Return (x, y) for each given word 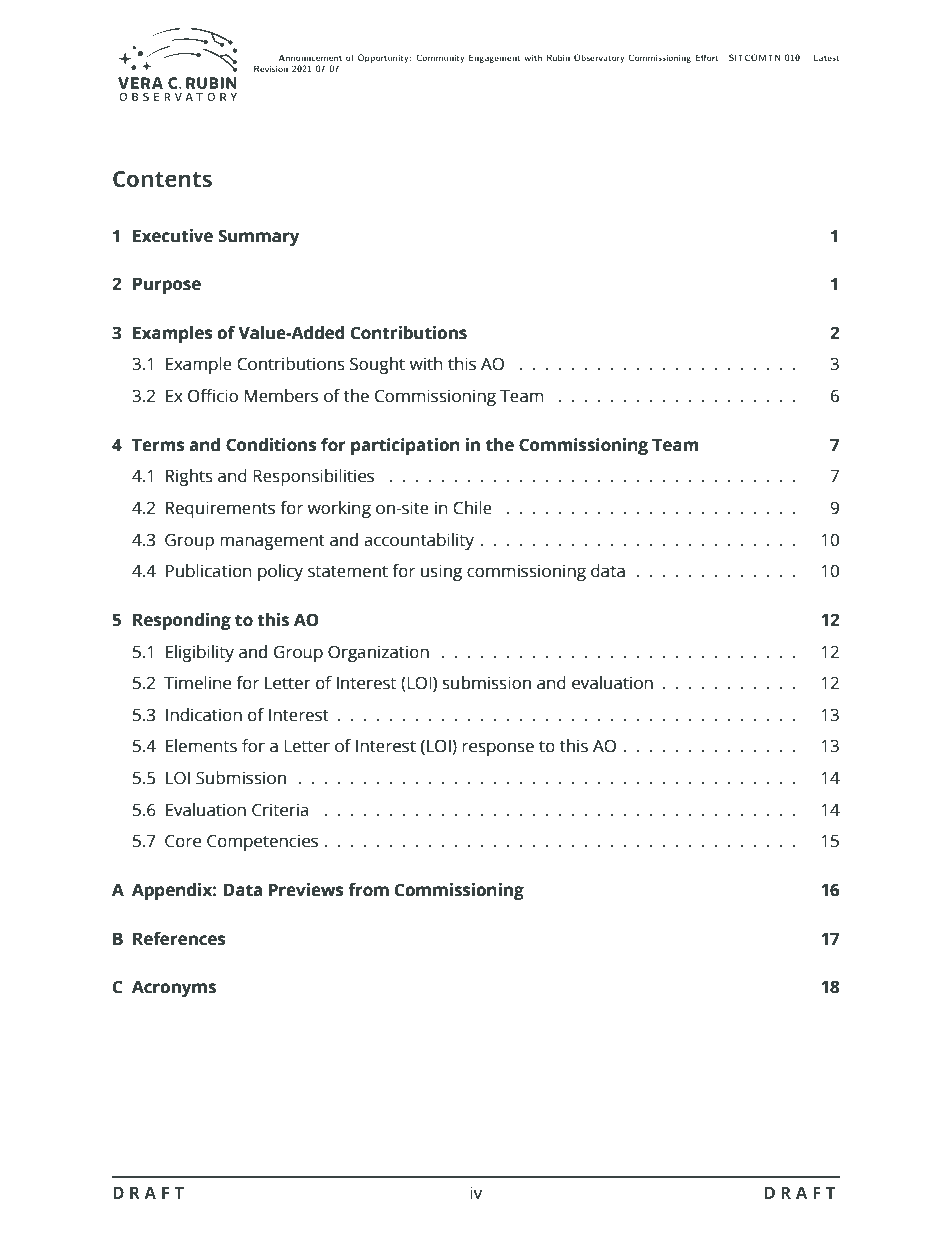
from (368, 890)
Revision (271, 68)
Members (281, 396)
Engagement (495, 58)
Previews (306, 890)
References (179, 939)
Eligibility (200, 653)
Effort (707, 57)
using (441, 572)
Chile (472, 508)
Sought (377, 365)
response (498, 749)
